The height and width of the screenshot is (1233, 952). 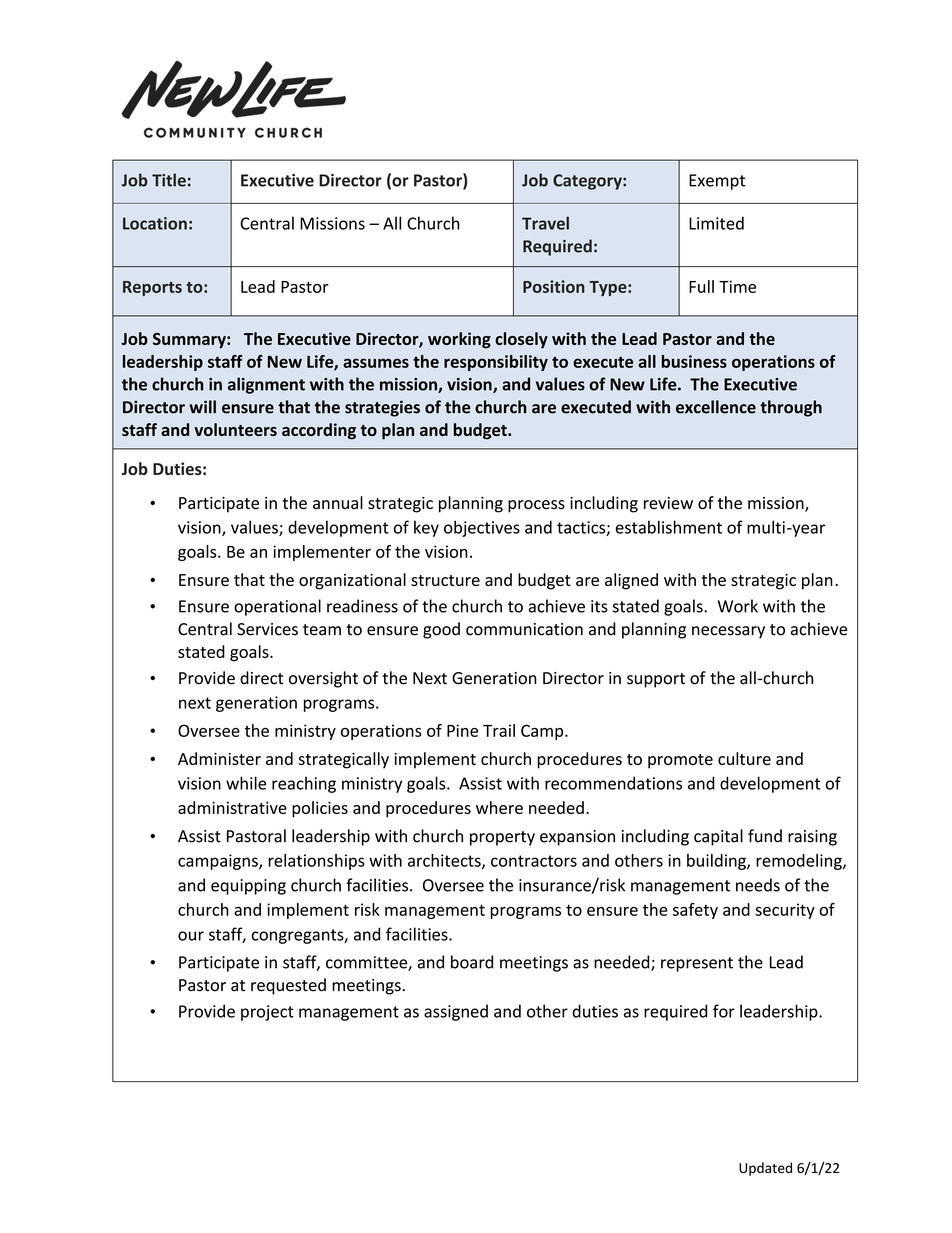 What do you see at coordinates (338, 502) in the screenshot?
I see `annual` at bounding box center [338, 502].
